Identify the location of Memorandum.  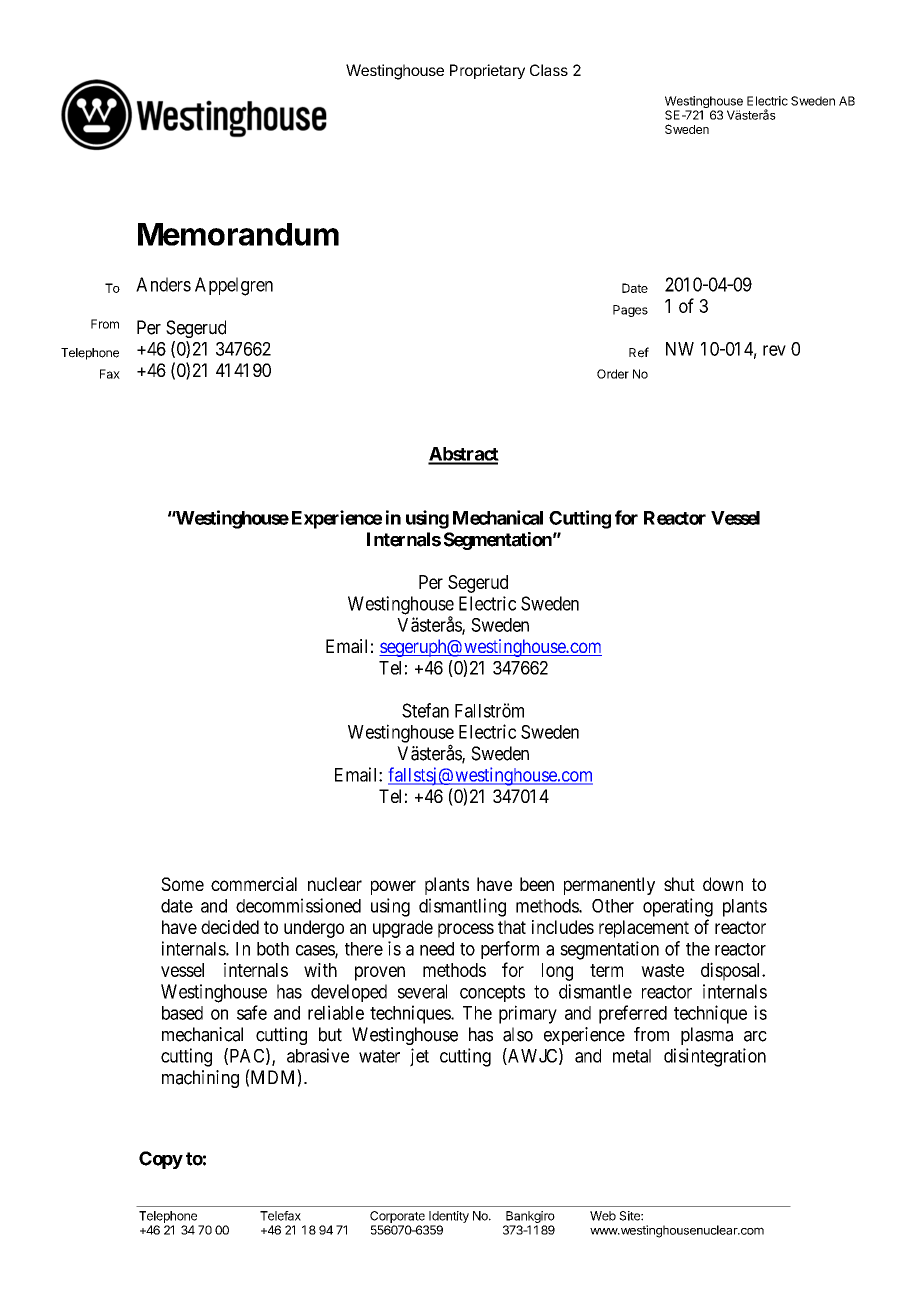
(238, 234).
